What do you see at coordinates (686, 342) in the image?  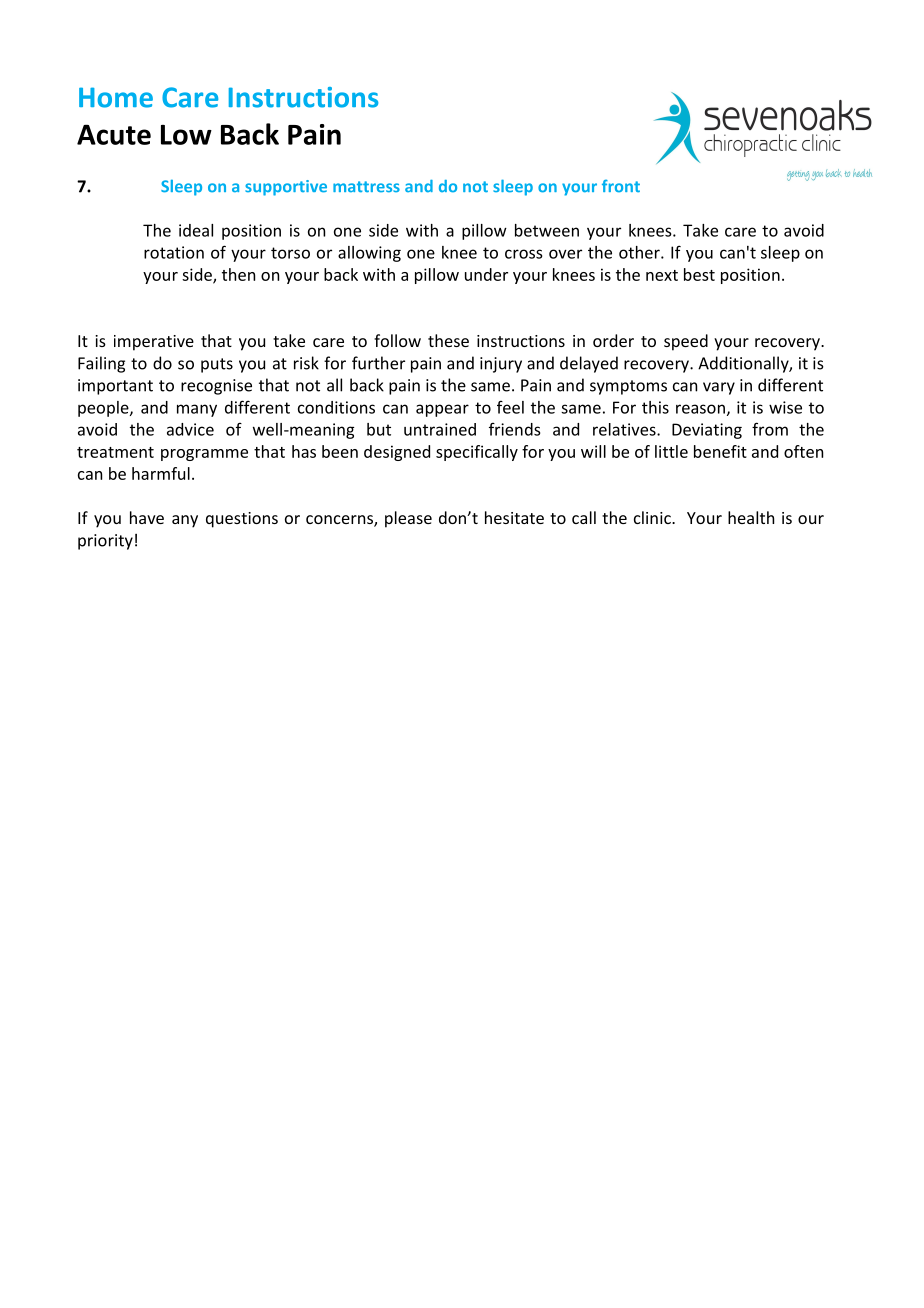 I see `speed` at bounding box center [686, 342].
